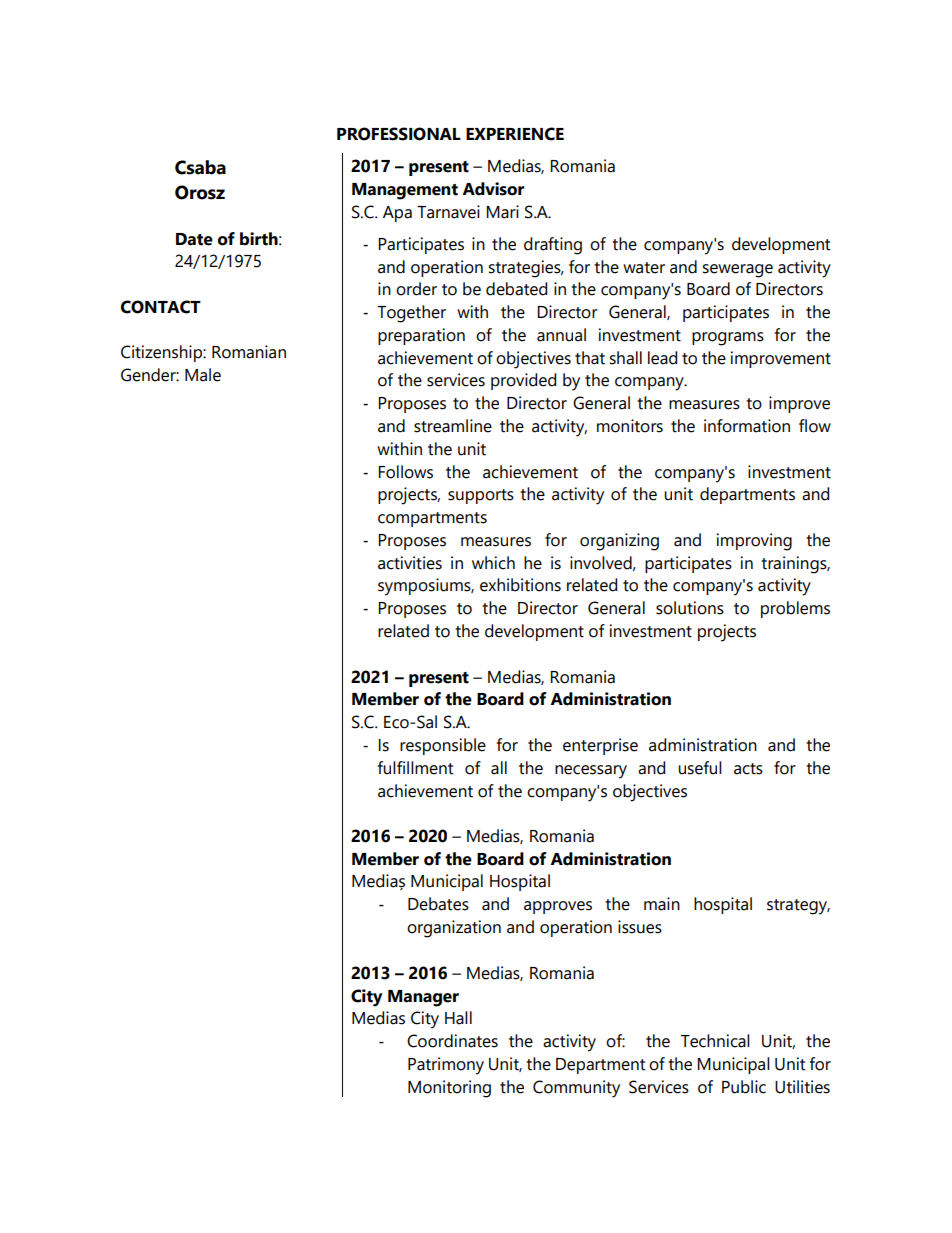 The width and height of the image is (952, 1233). I want to click on fulfillment, so click(415, 768).
